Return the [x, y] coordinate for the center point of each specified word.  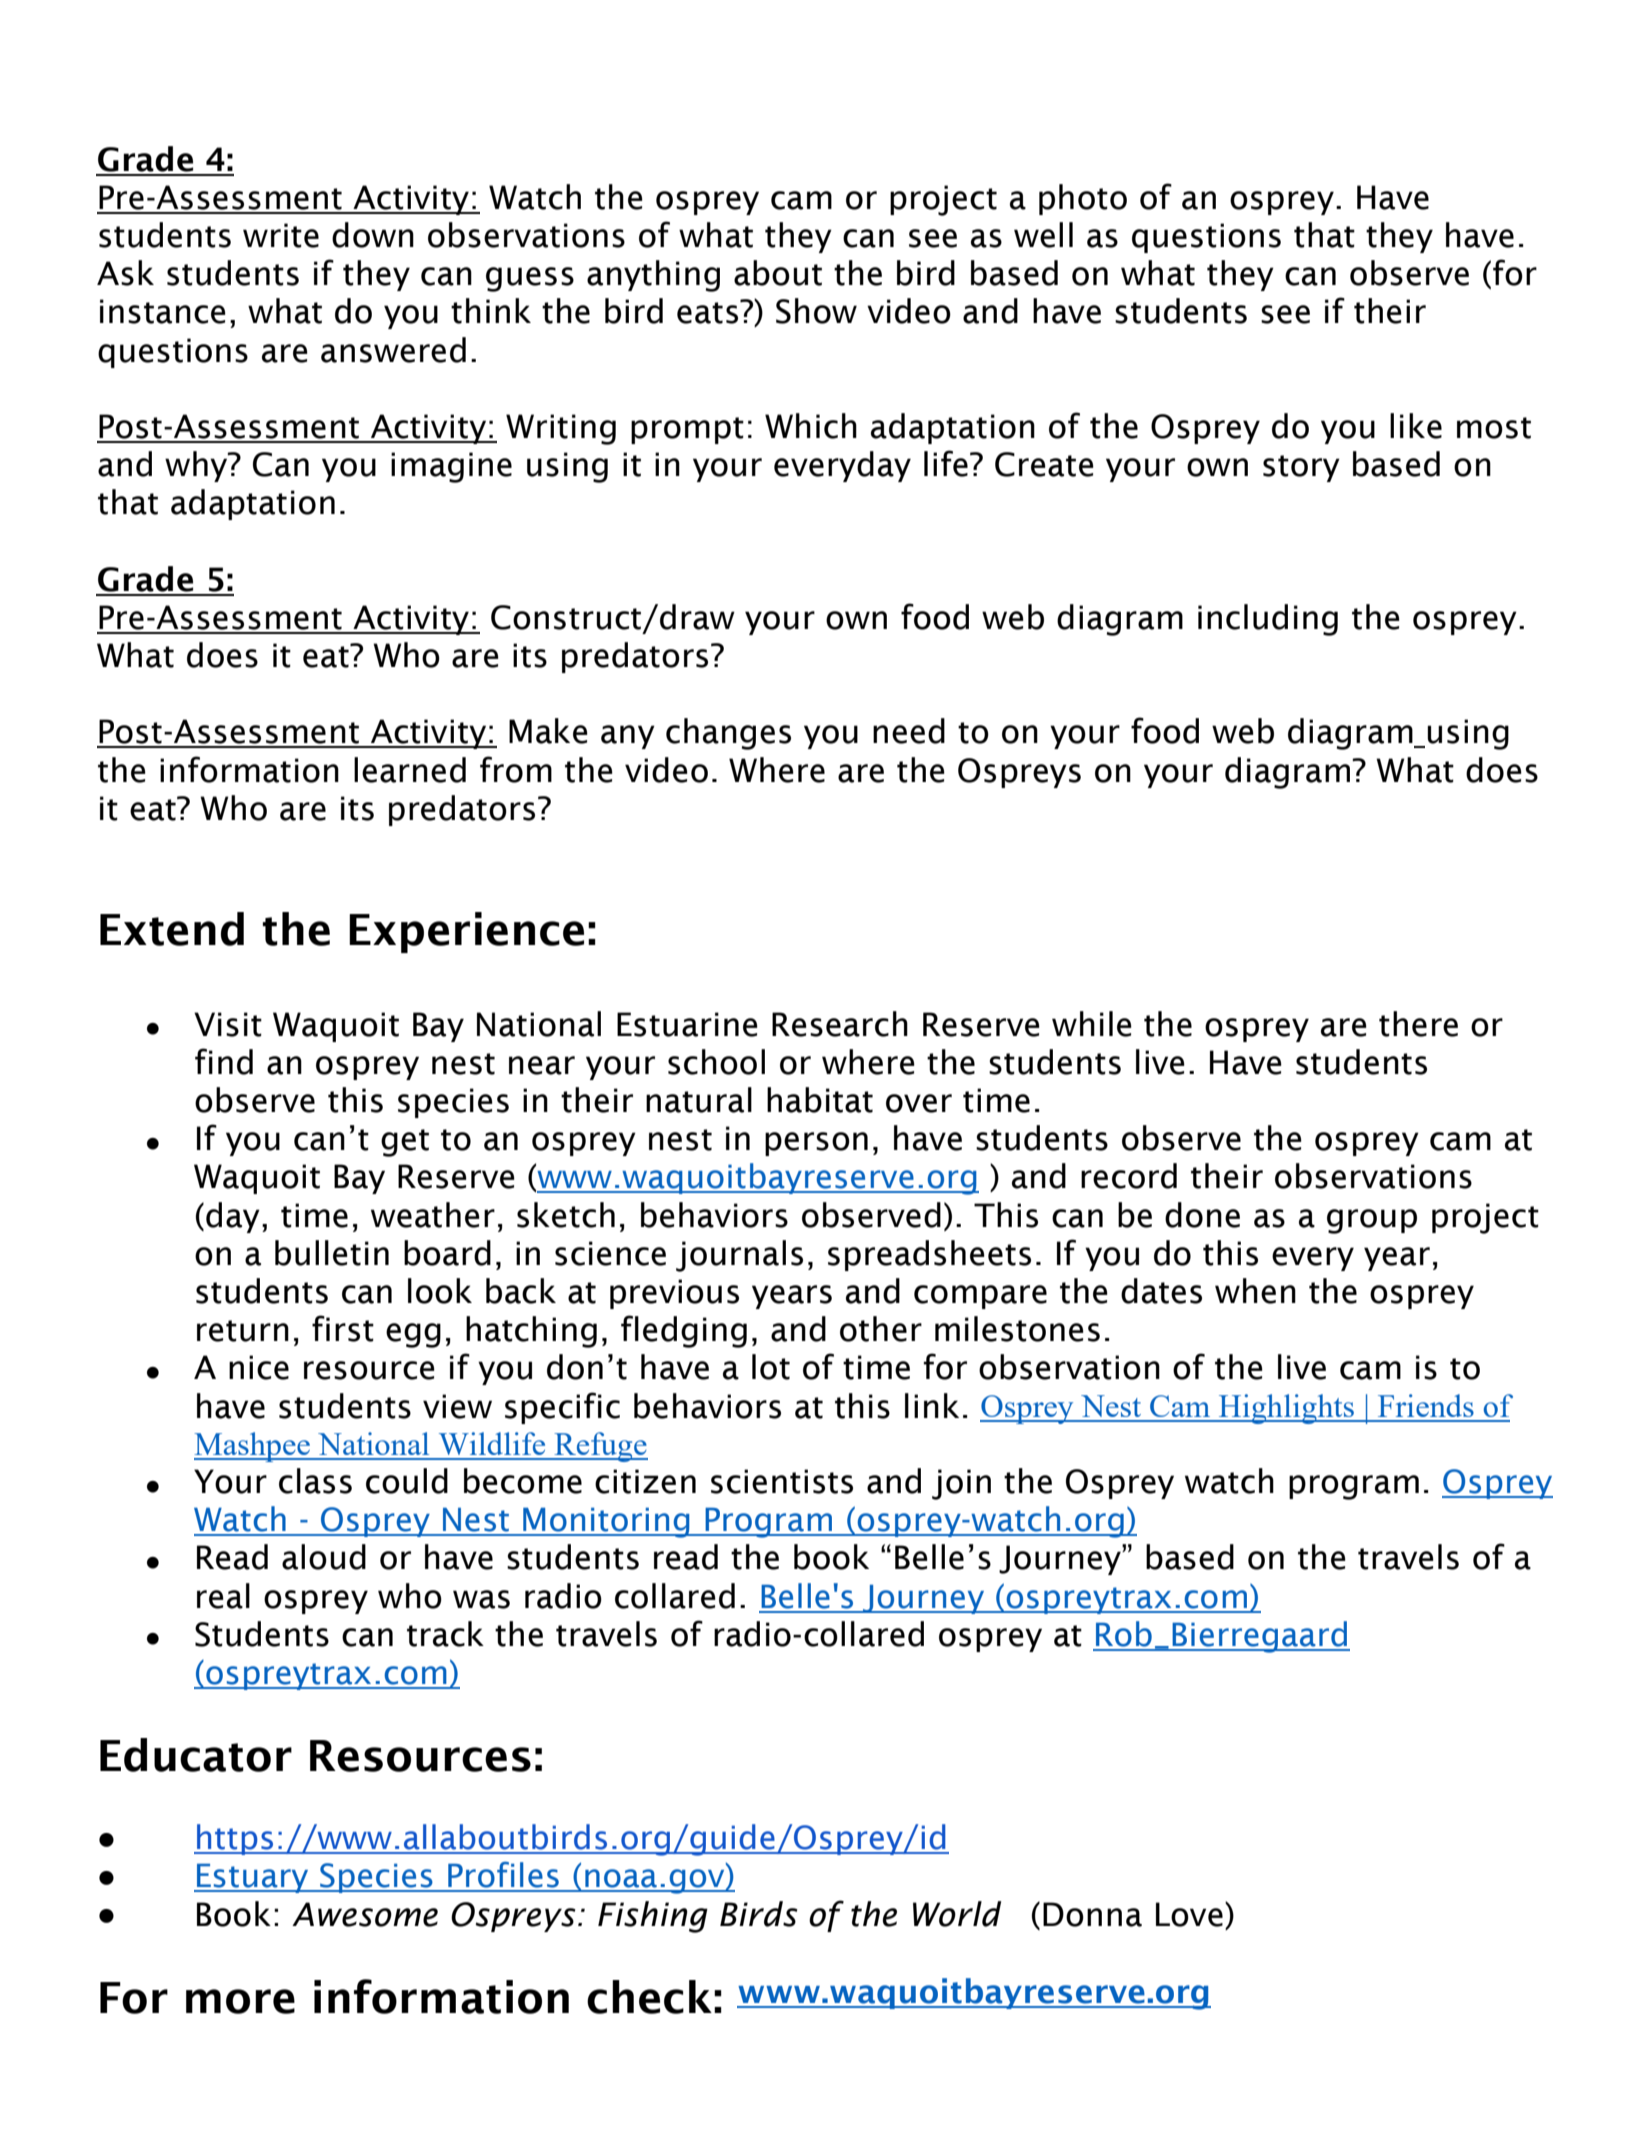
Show [816, 311]
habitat [820, 1100]
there [1418, 1024]
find [224, 1061]
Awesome [365, 1914]
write [281, 235]
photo [1083, 199]
